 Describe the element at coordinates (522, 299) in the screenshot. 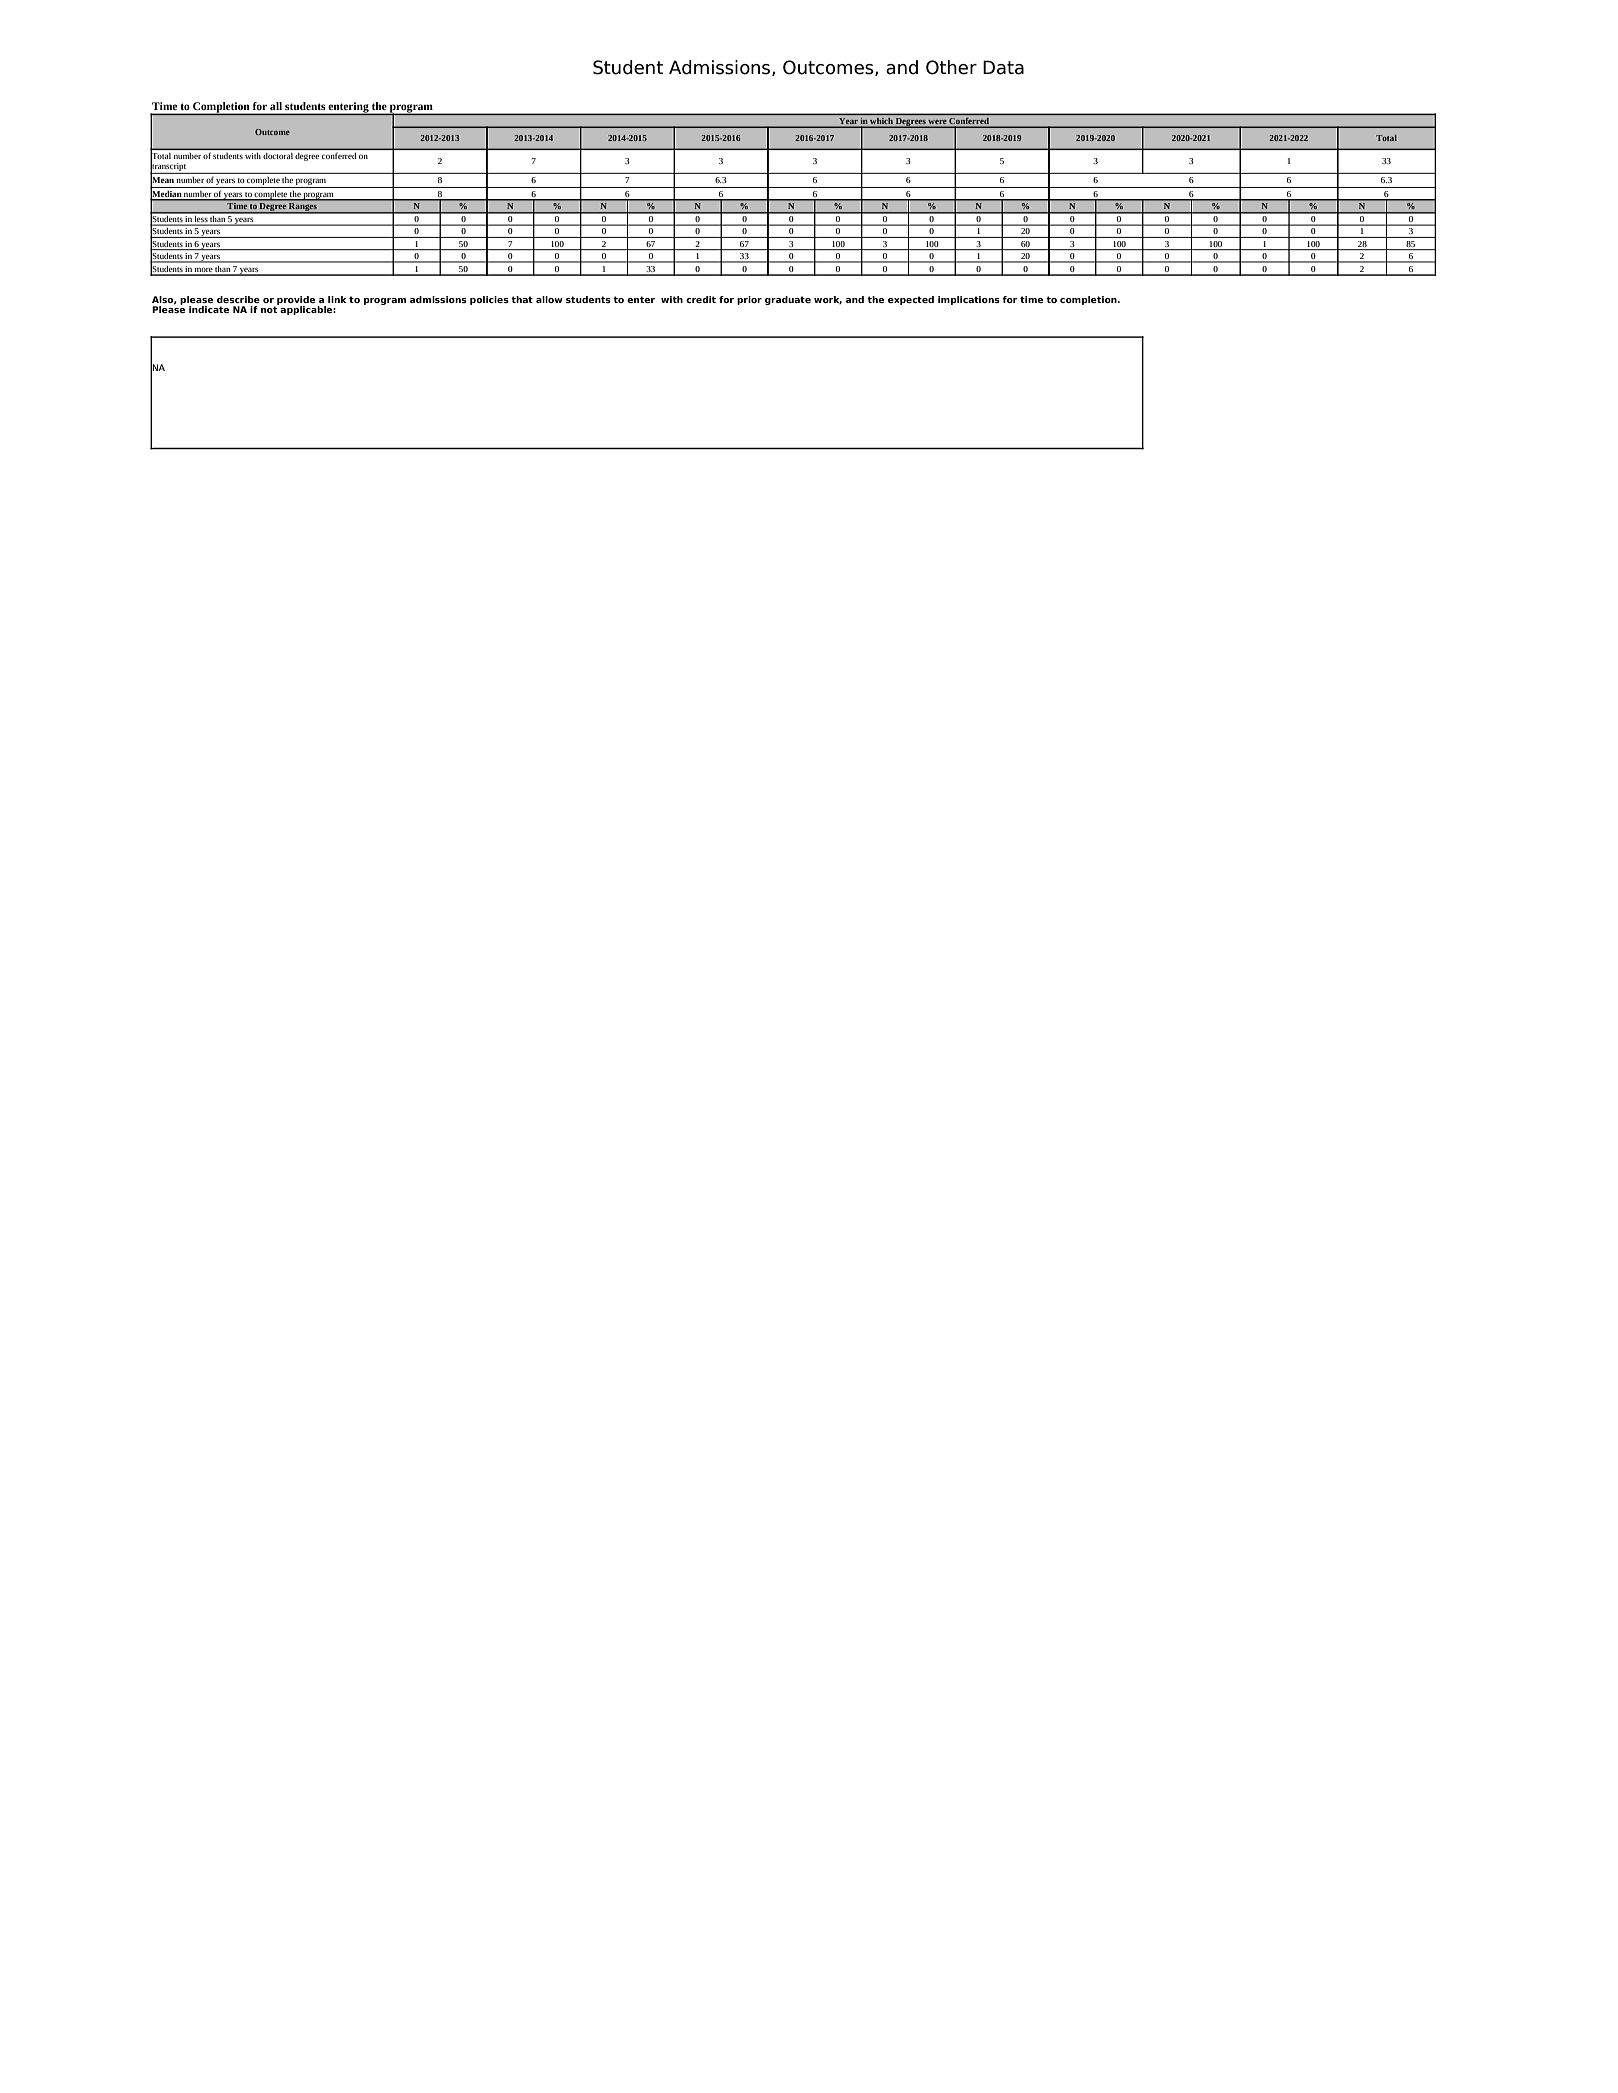

I see `that` at that location.
